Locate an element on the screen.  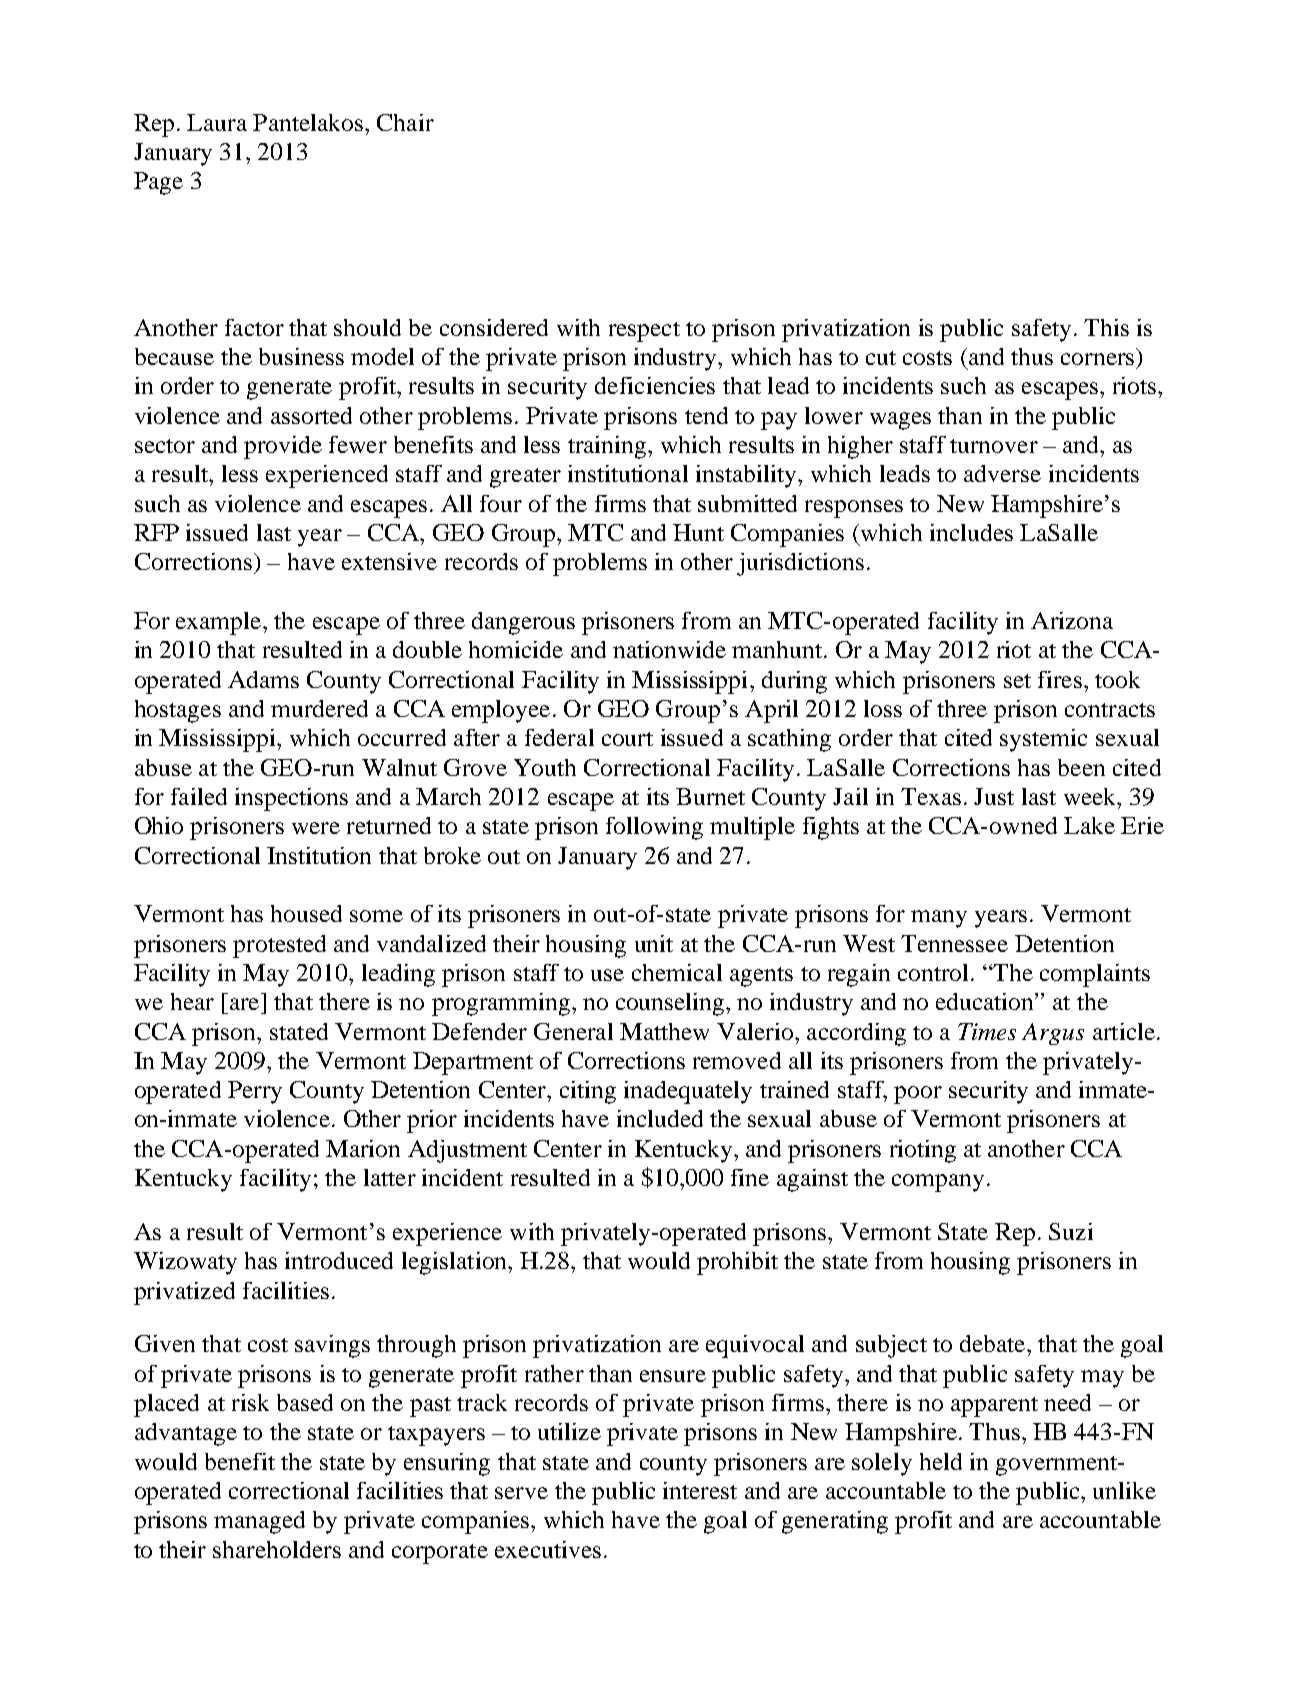
respect is located at coordinates (644, 332).
